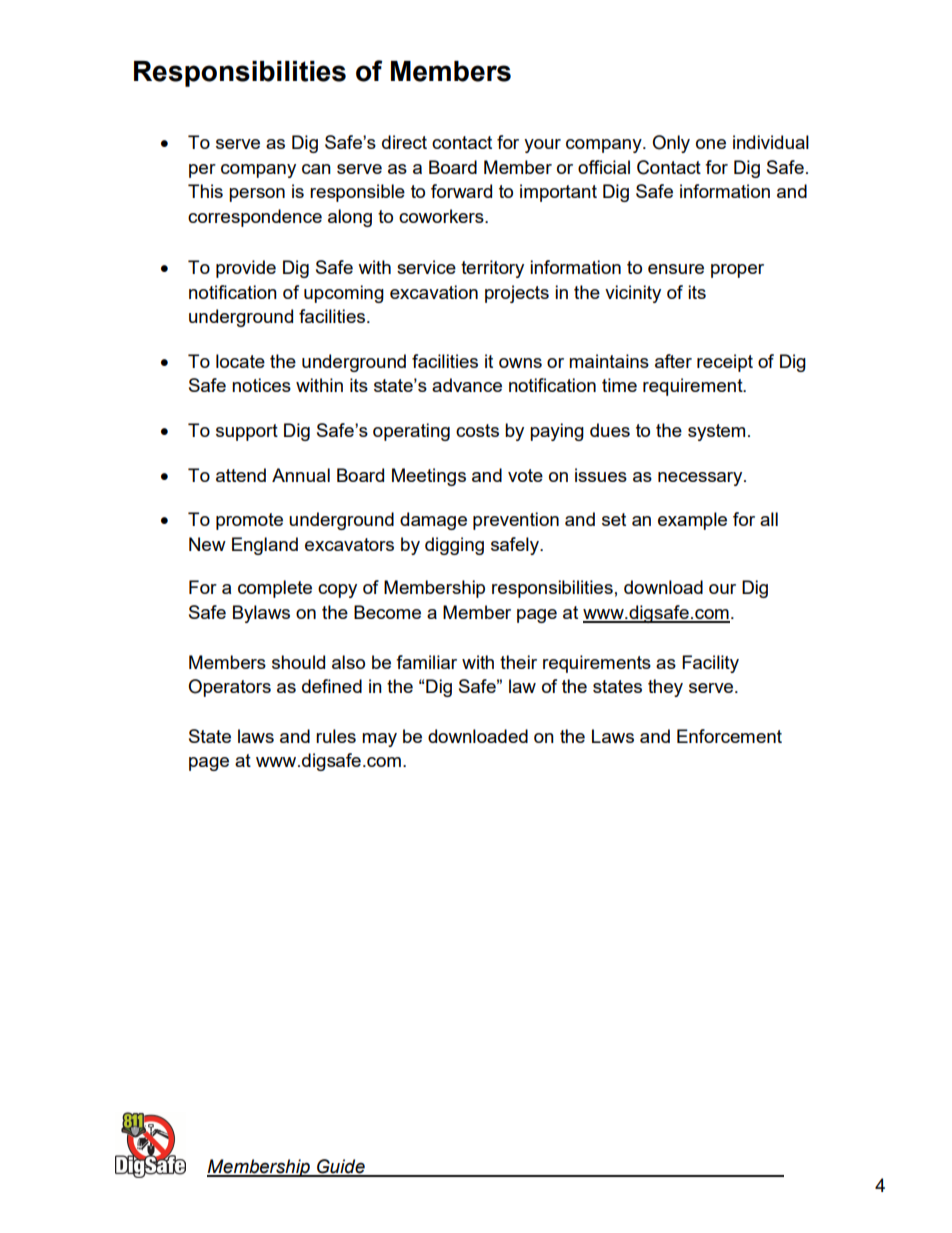 This image has width=952, height=1233. What do you see at coordinates (711, 144) in the image?
I see `one` at bounding box center [711, 144].
